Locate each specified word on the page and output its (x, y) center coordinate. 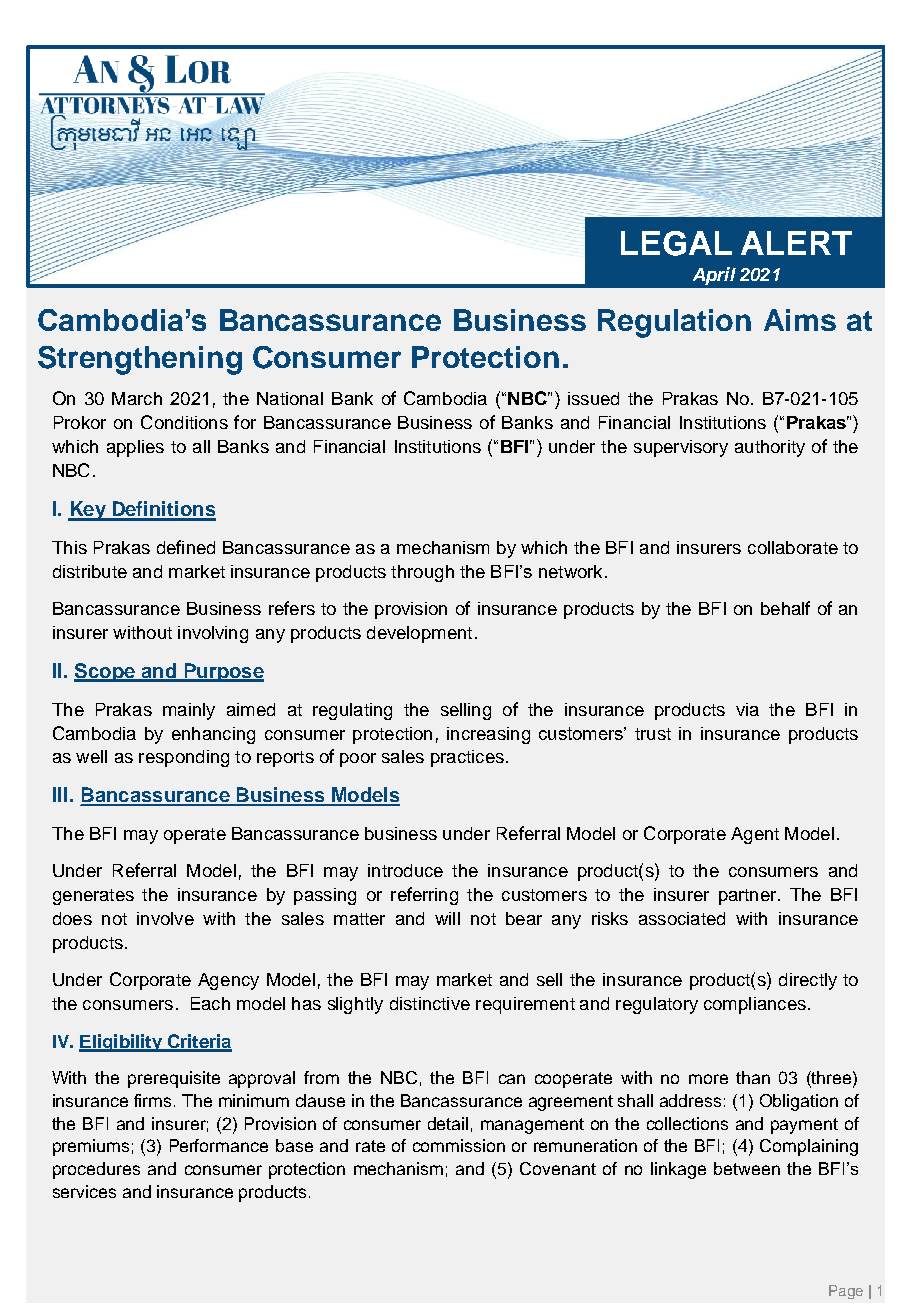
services (84, 1191)
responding (184, 758)
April (714, 276)
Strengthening (140, 360)
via (747, 709)
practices (467, 758)
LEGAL (676, 243)
